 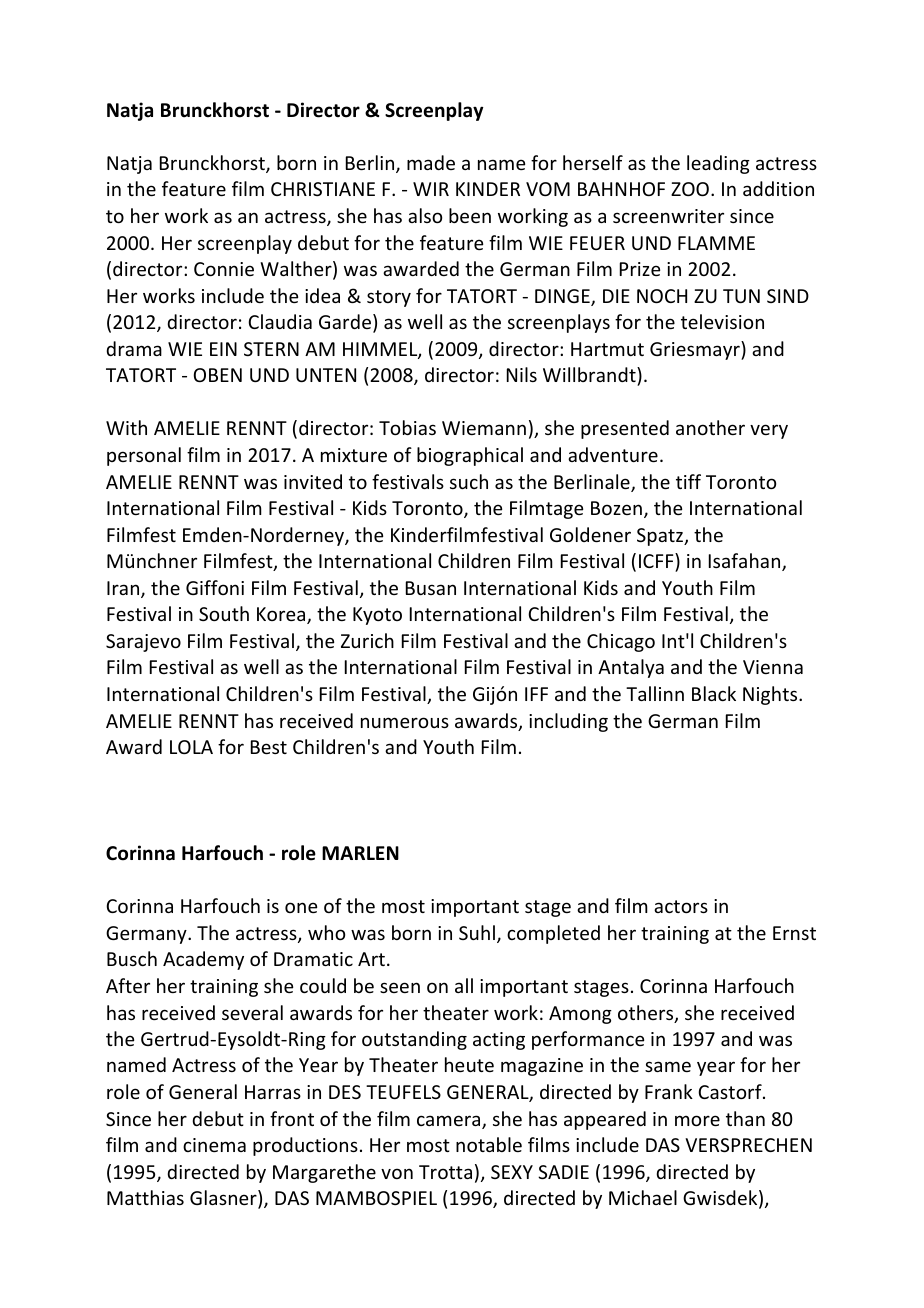 What do you see at coordinates (553, 934) in the screenshot?
I see `completed` at bounding box center [553, 934].
